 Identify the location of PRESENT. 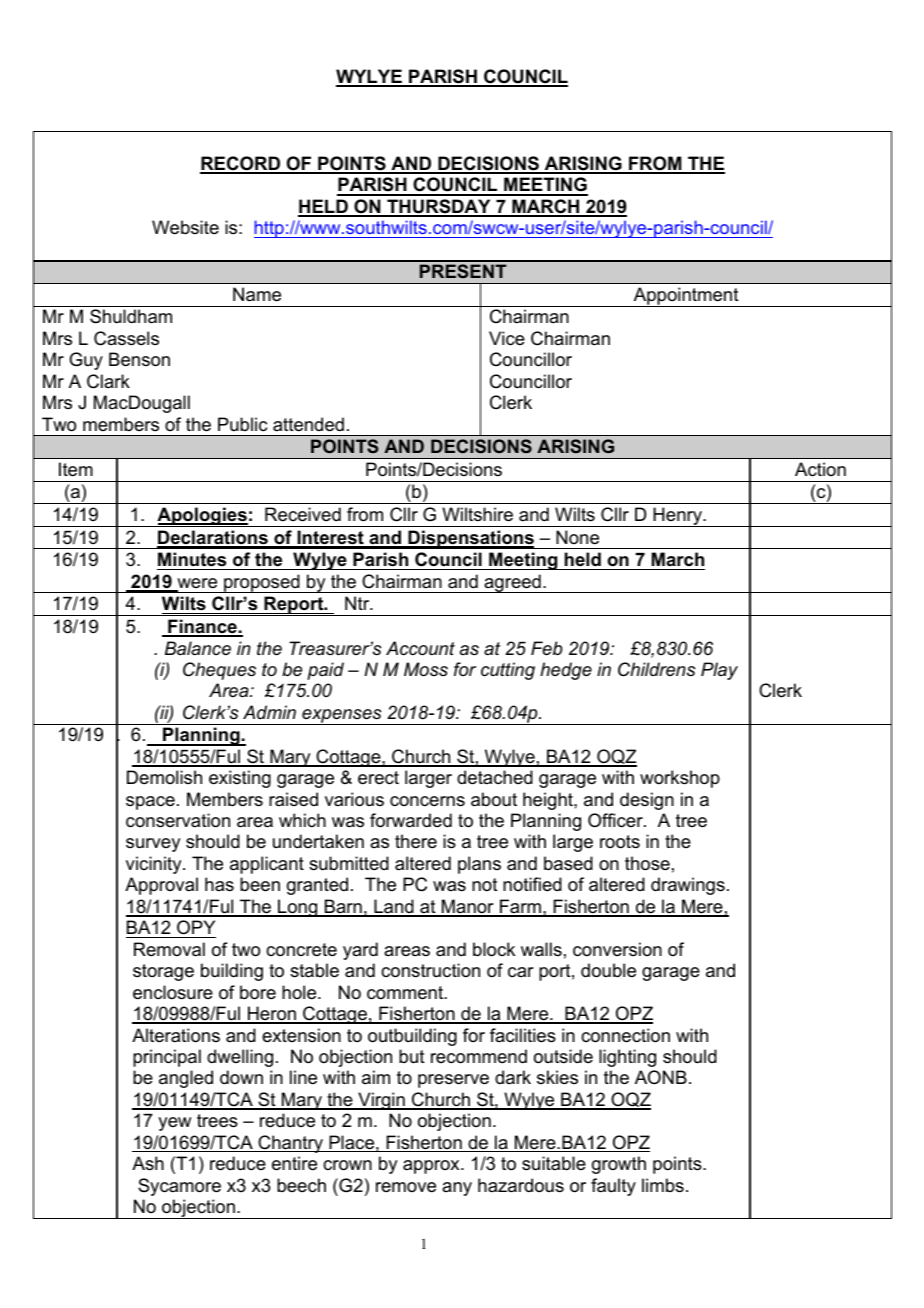
(463, 271).
